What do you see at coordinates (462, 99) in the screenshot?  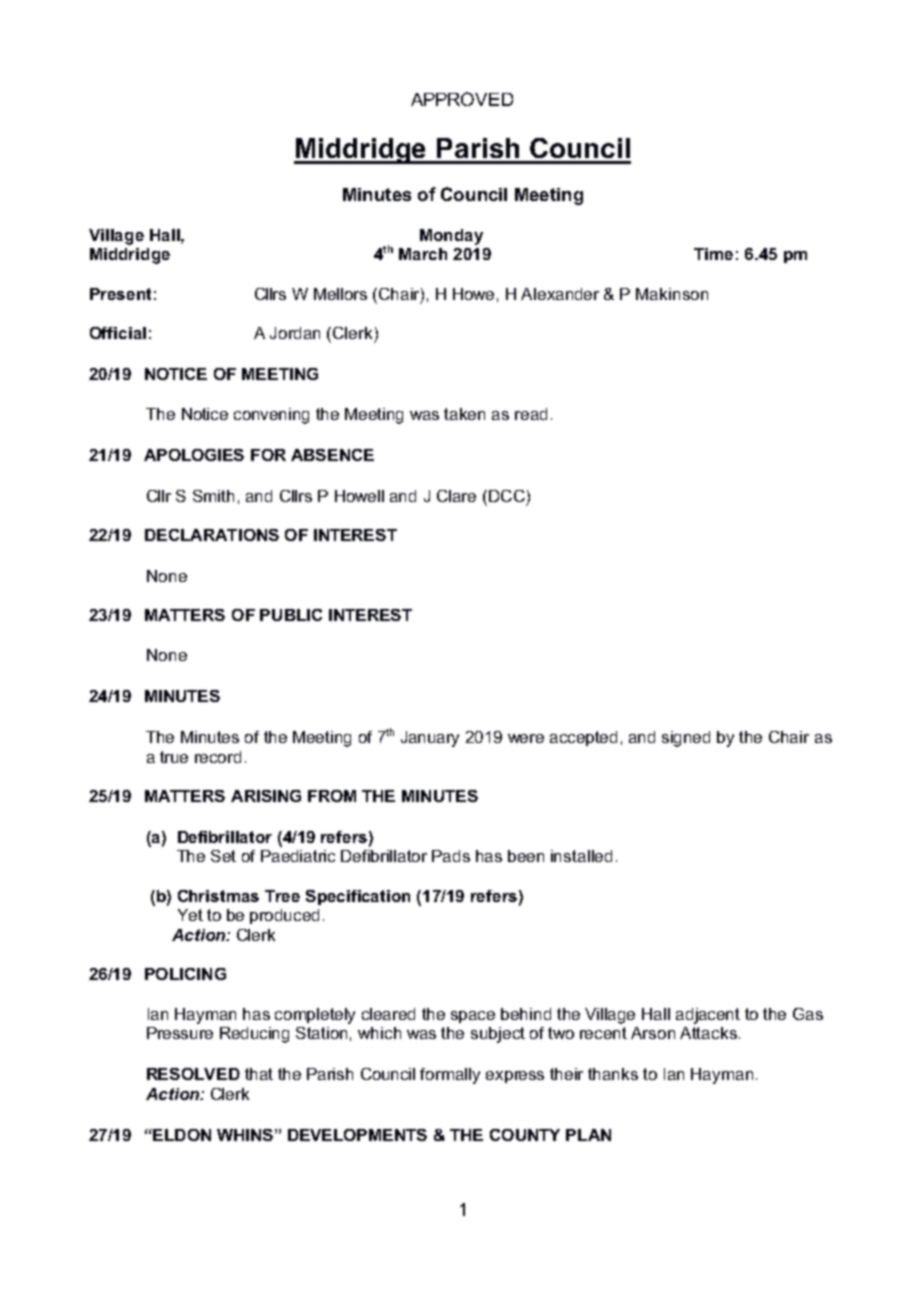 I see `APPROVED` at bounding box center [462, 99].
